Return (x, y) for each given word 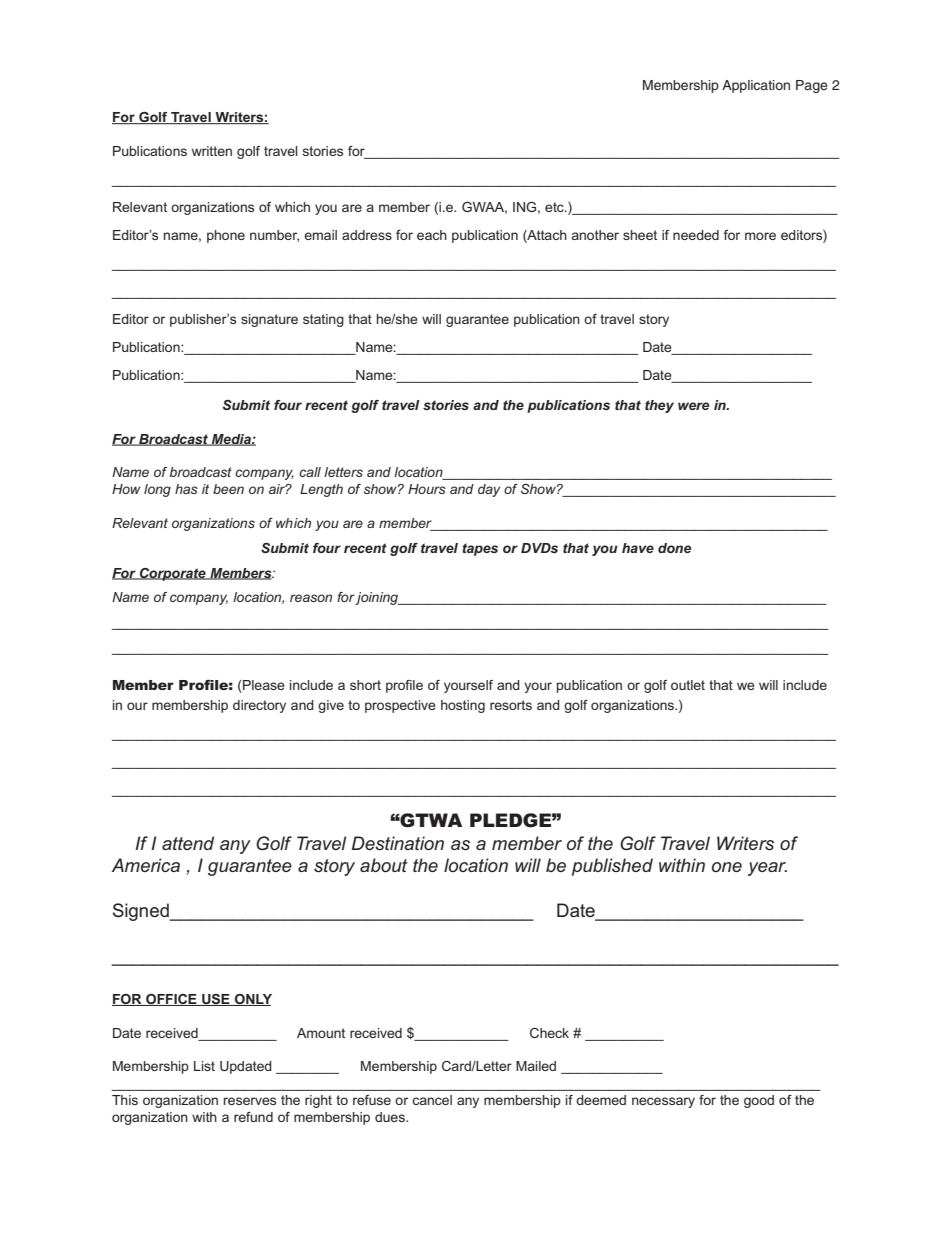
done (674, 548)
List (204, 1066)
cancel (432, 1100)
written (212, 151)
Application (756, 86)
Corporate (173, 574)
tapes (480, 549)
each (432, 235)
